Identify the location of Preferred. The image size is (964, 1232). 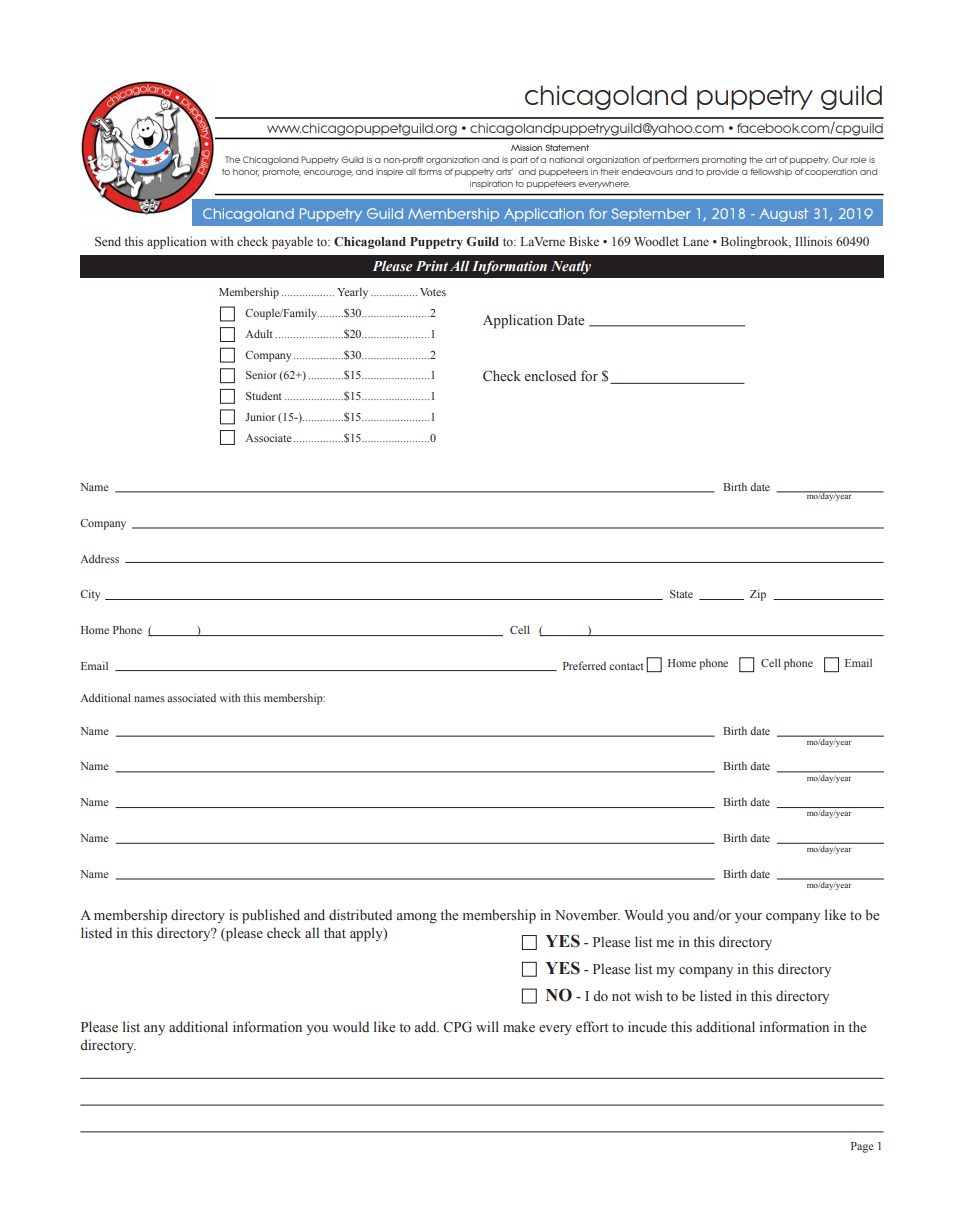
(584, 665).
